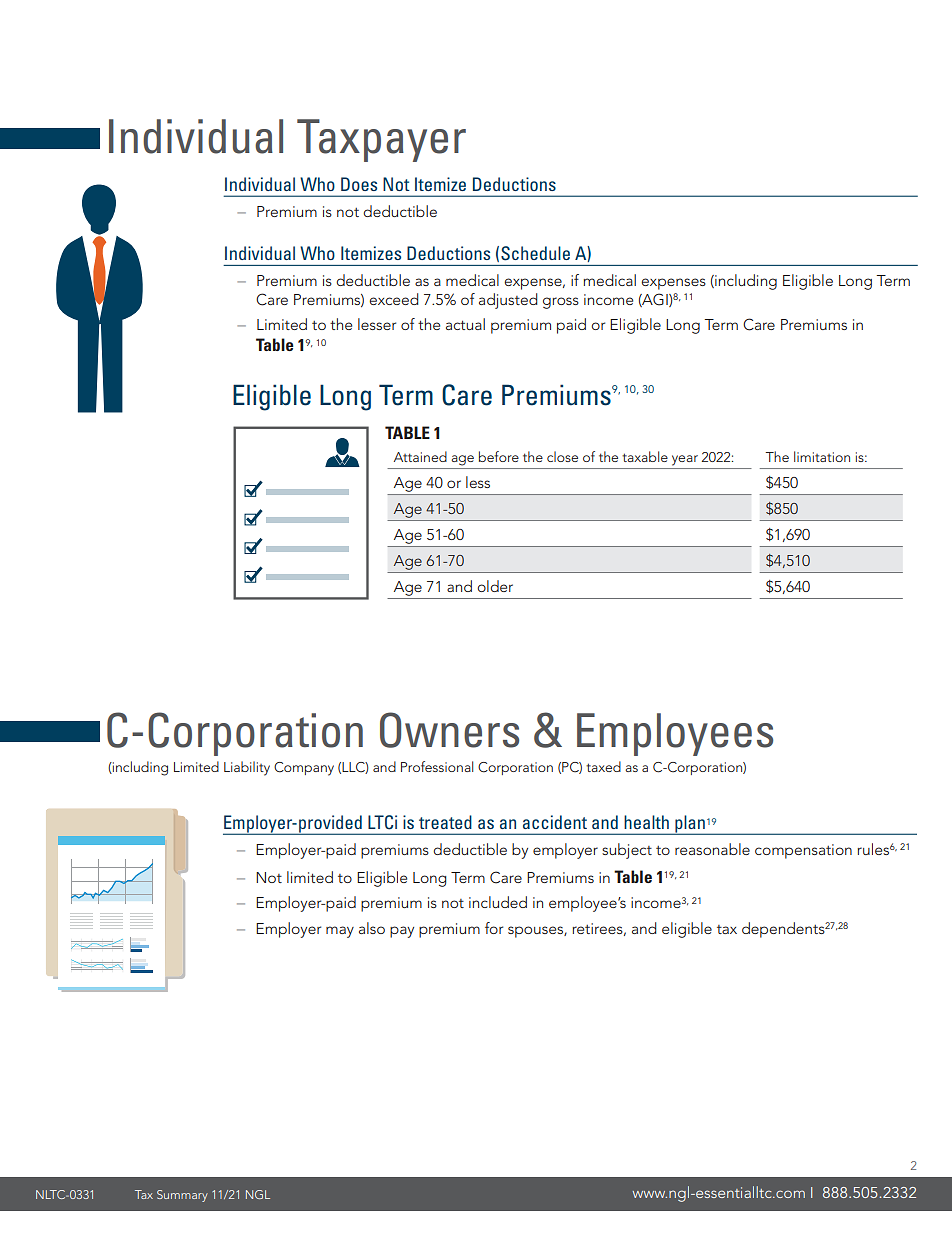 Image resolution: width=952 pixels, height=1233 pixels. I want to click on spouses, so click(536, 932).
